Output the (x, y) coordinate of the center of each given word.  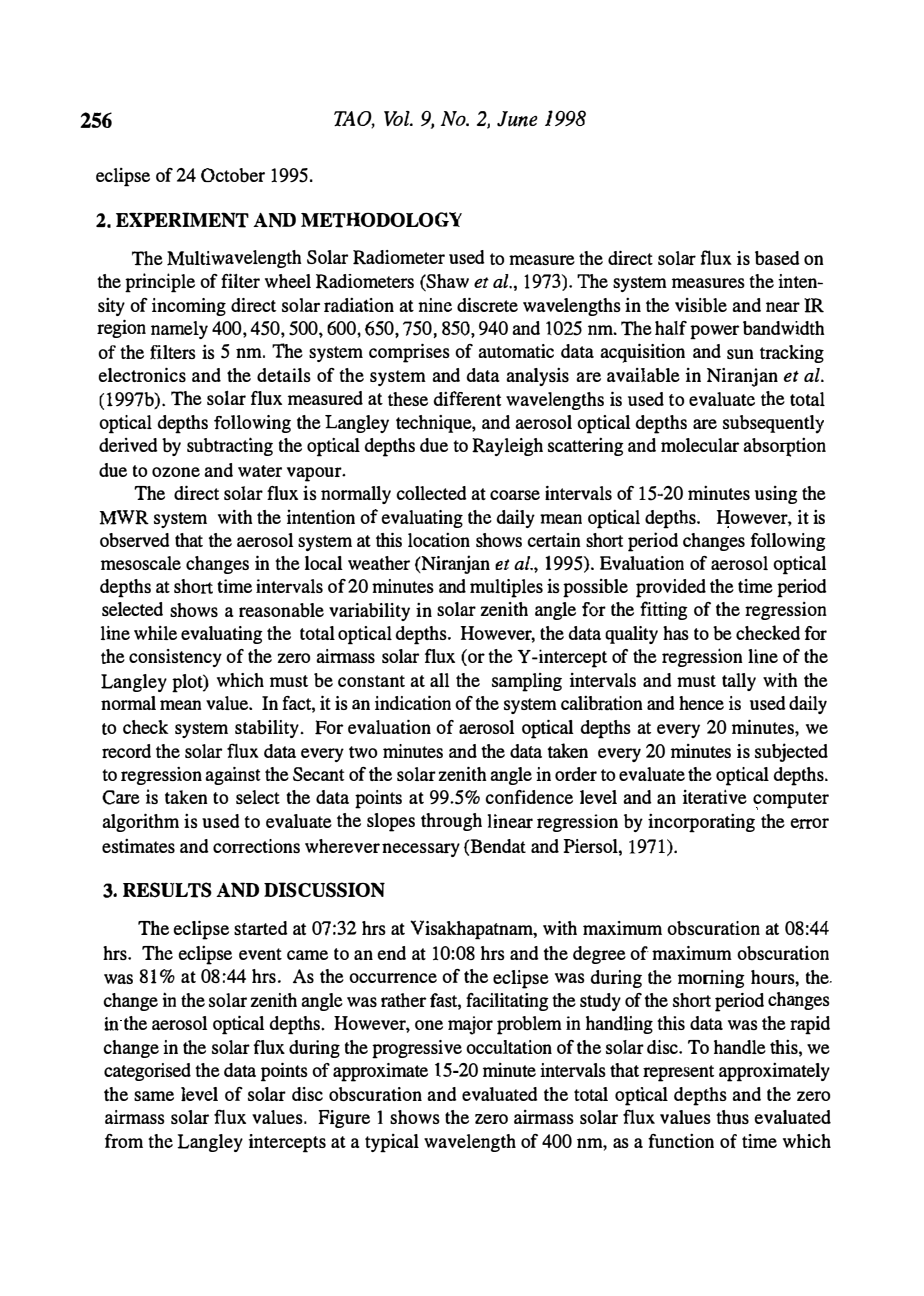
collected (431, 493)
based (777, 258)
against (233, 776)
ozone (176, 472)
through (451, 822)
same (154, 1096)
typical (392, 1143)
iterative (715, 797)
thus (732, 1117)
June (517, 119)
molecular (700, 445)
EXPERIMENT (182, 220)
